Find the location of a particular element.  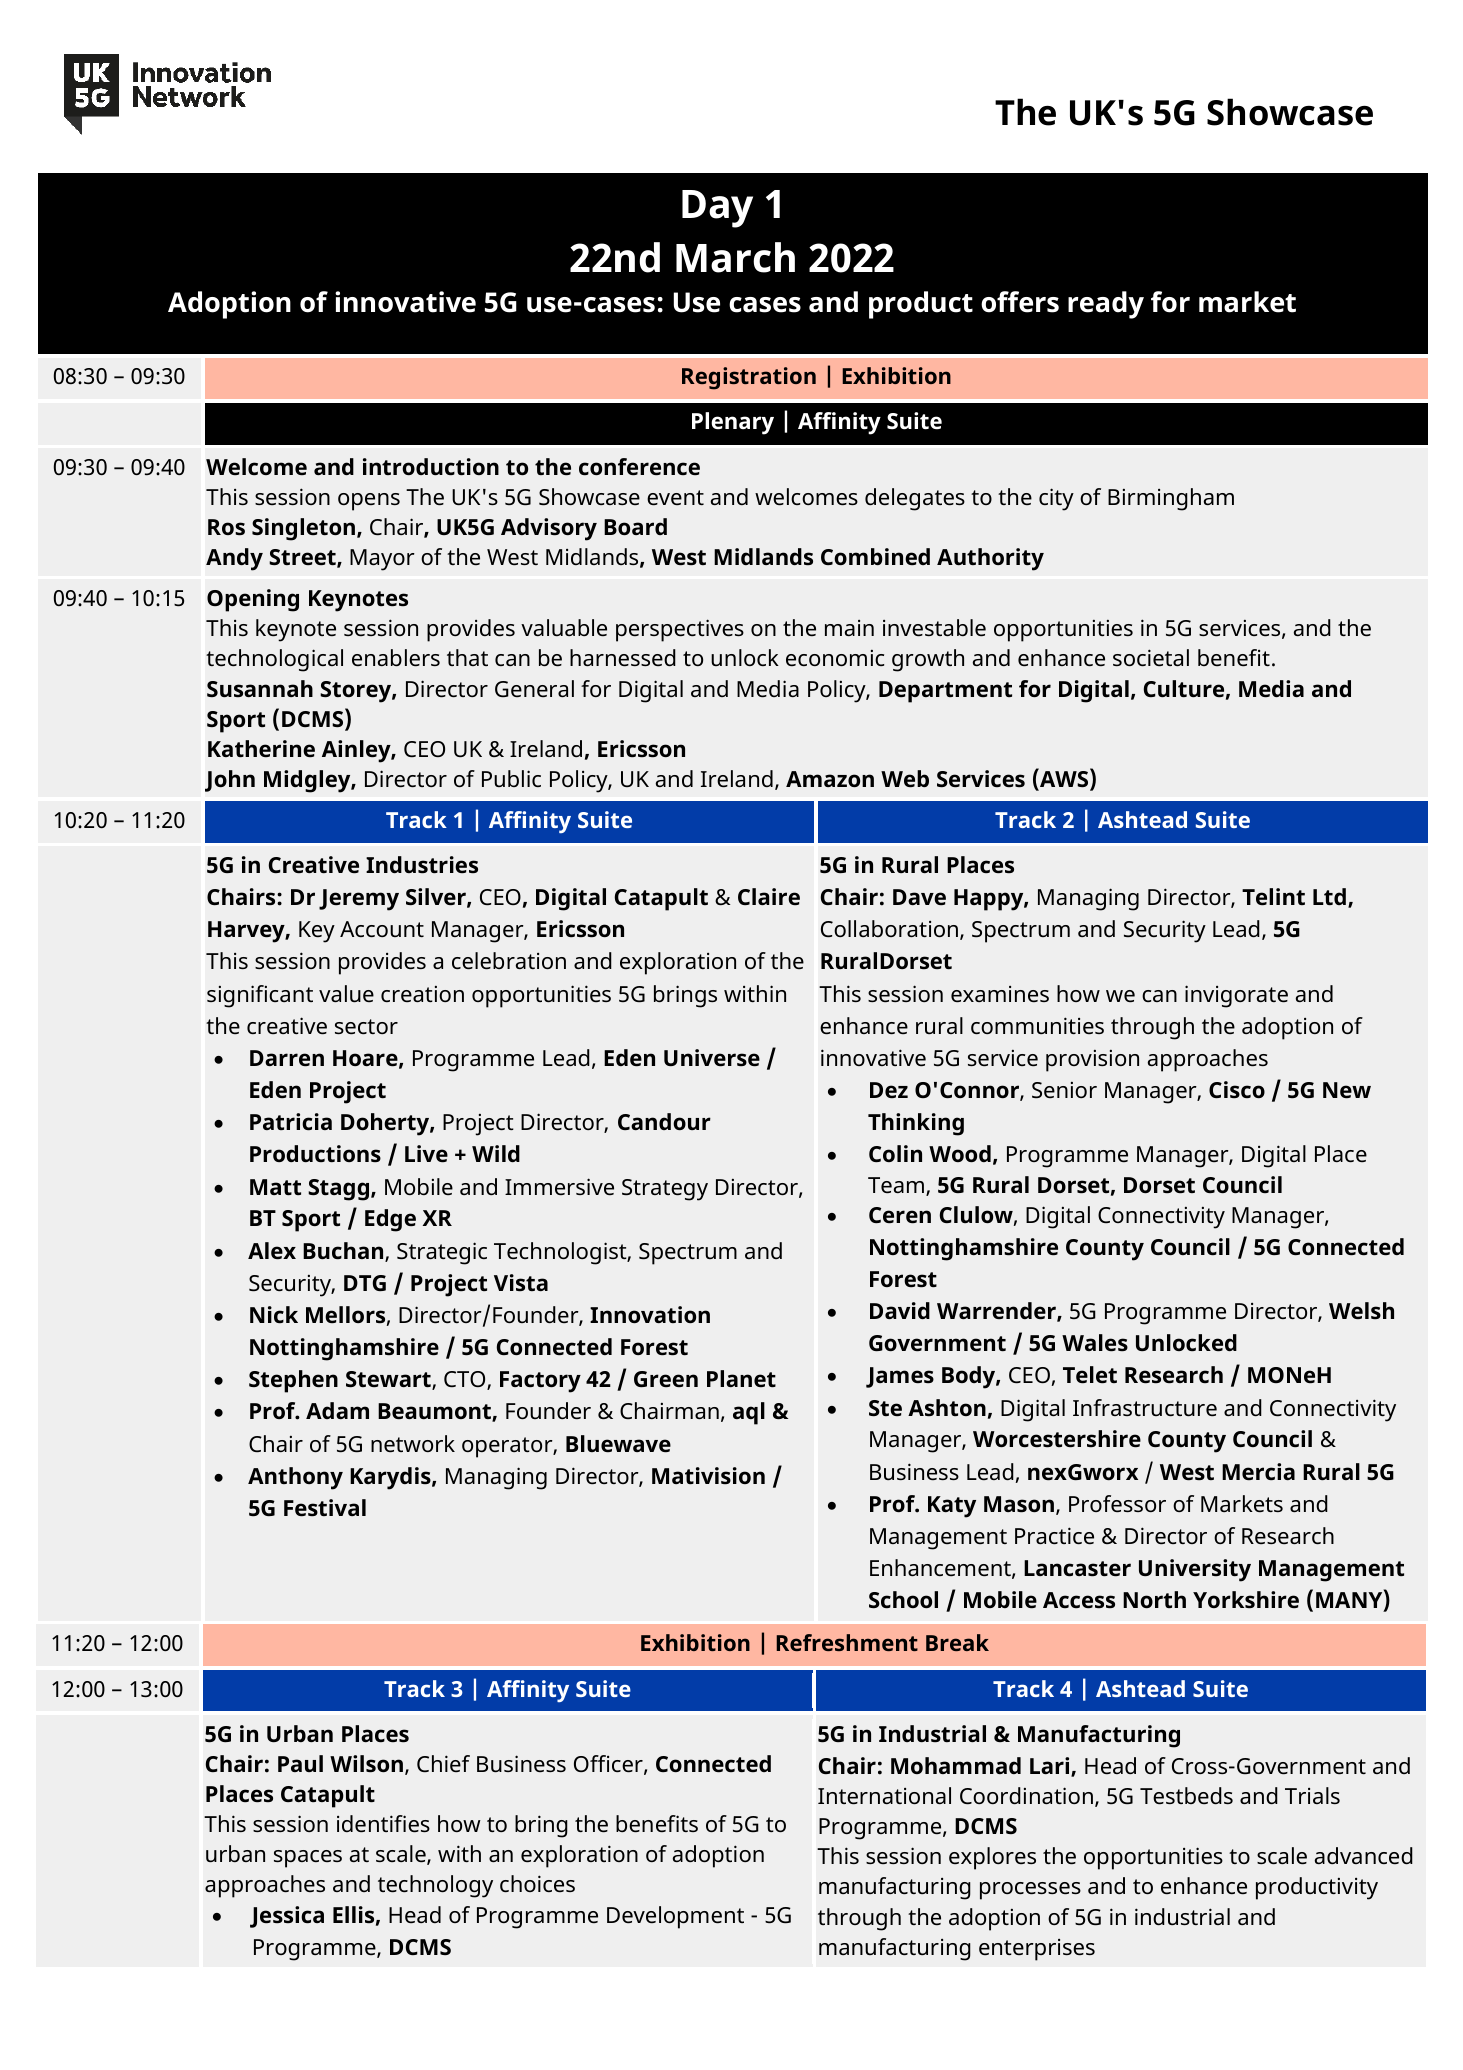

technology is located at coordinates (435, 1886).
